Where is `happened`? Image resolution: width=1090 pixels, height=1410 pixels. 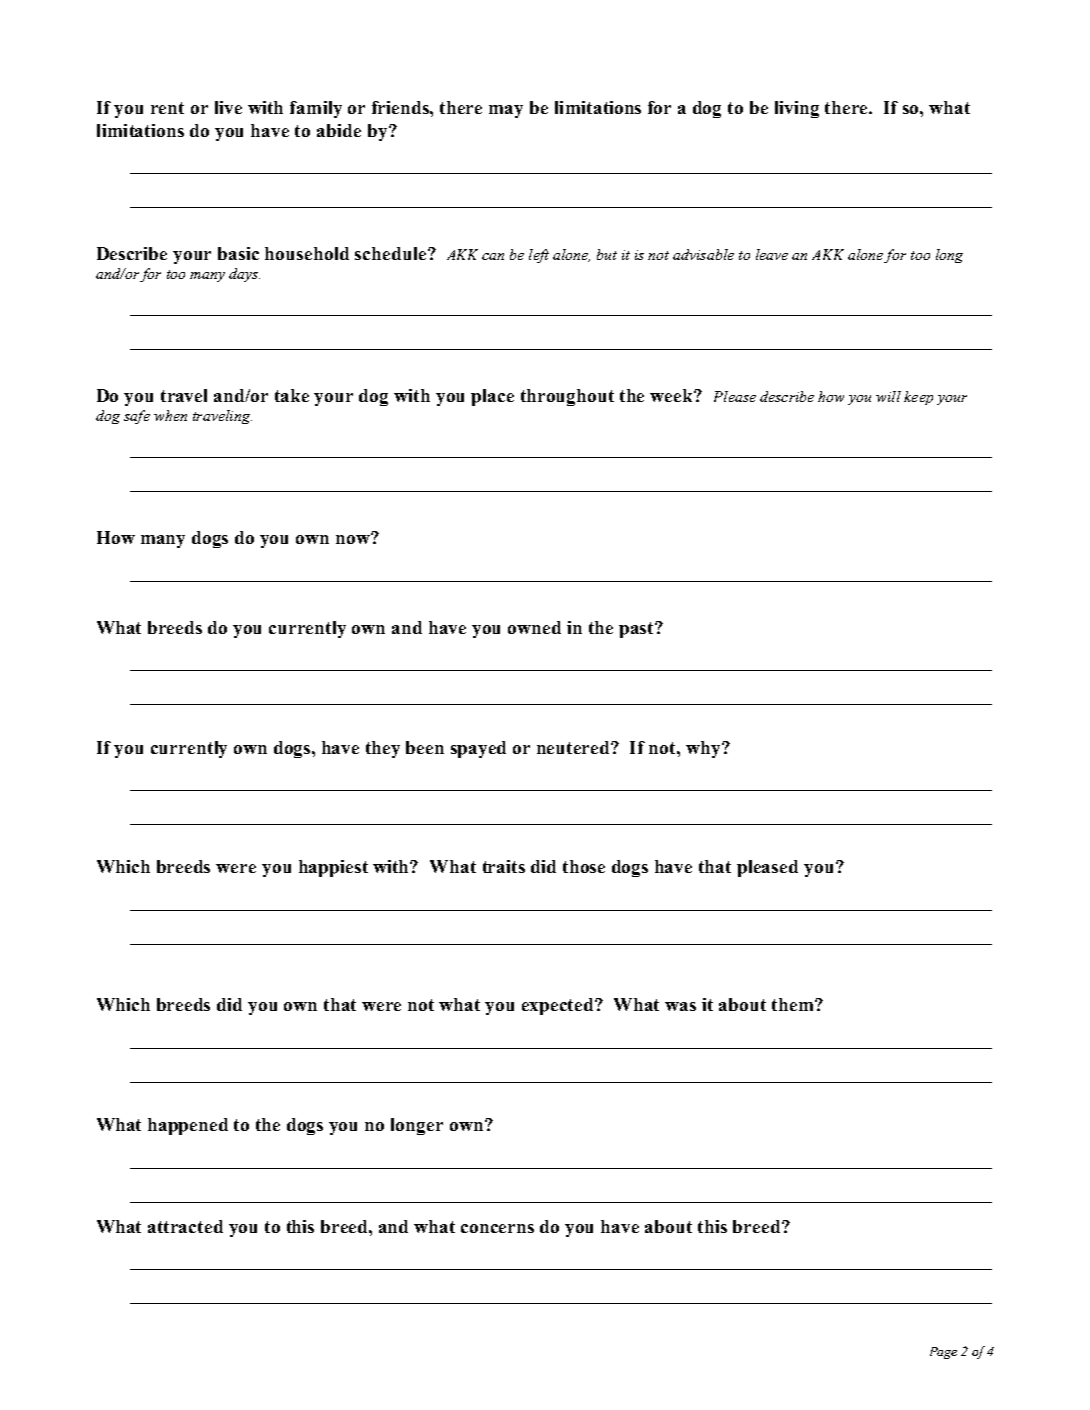
happened is located at coordinates (188, 1126).
